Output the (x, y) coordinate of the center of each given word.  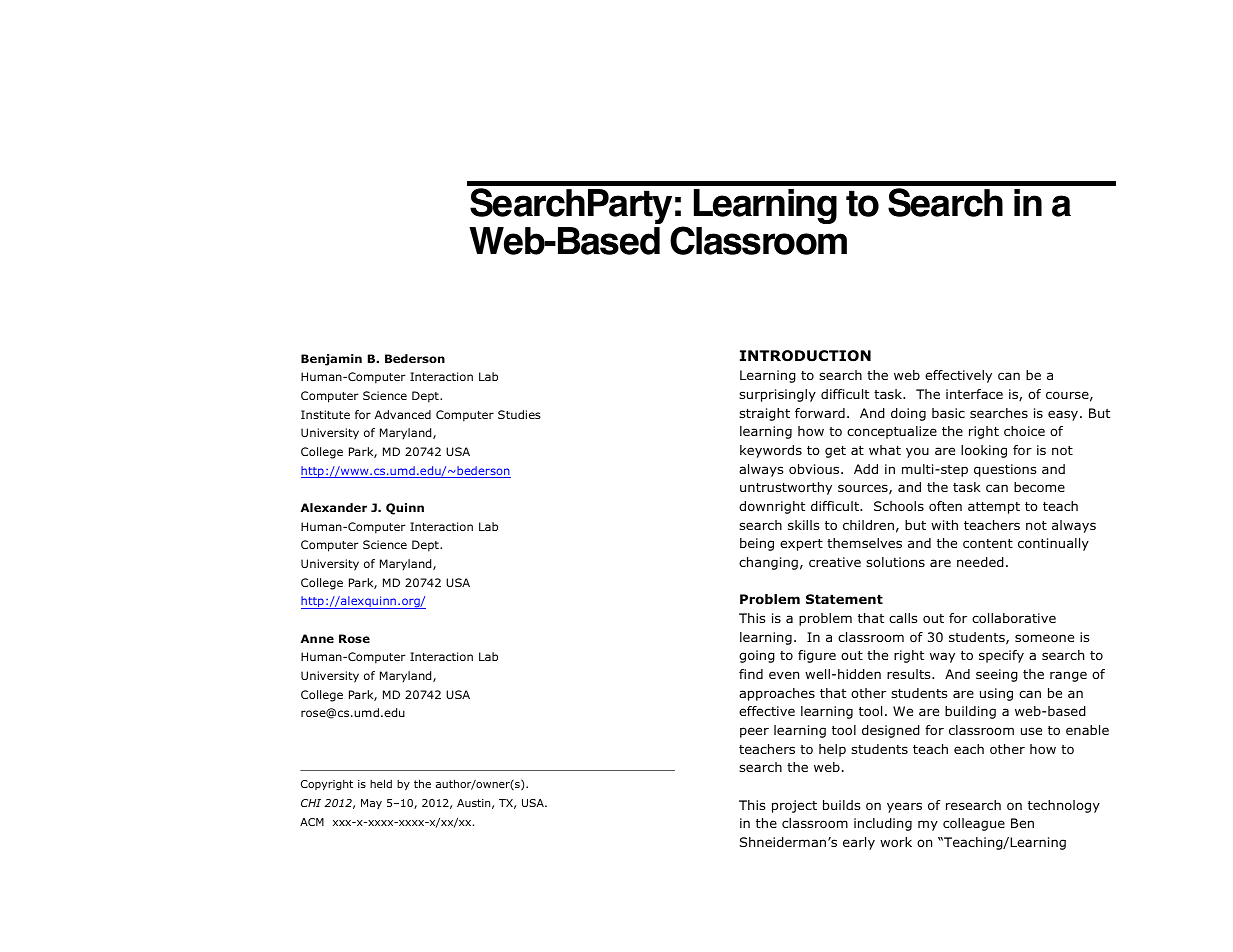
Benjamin (331, 360)
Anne (317, 638)
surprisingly (777, 395)
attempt (994, 508)
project (794, 806)
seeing (997, 675)
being (757, 544)
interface (974, 394)
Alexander (334, 507)
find (751, 674)
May (371, 804)
